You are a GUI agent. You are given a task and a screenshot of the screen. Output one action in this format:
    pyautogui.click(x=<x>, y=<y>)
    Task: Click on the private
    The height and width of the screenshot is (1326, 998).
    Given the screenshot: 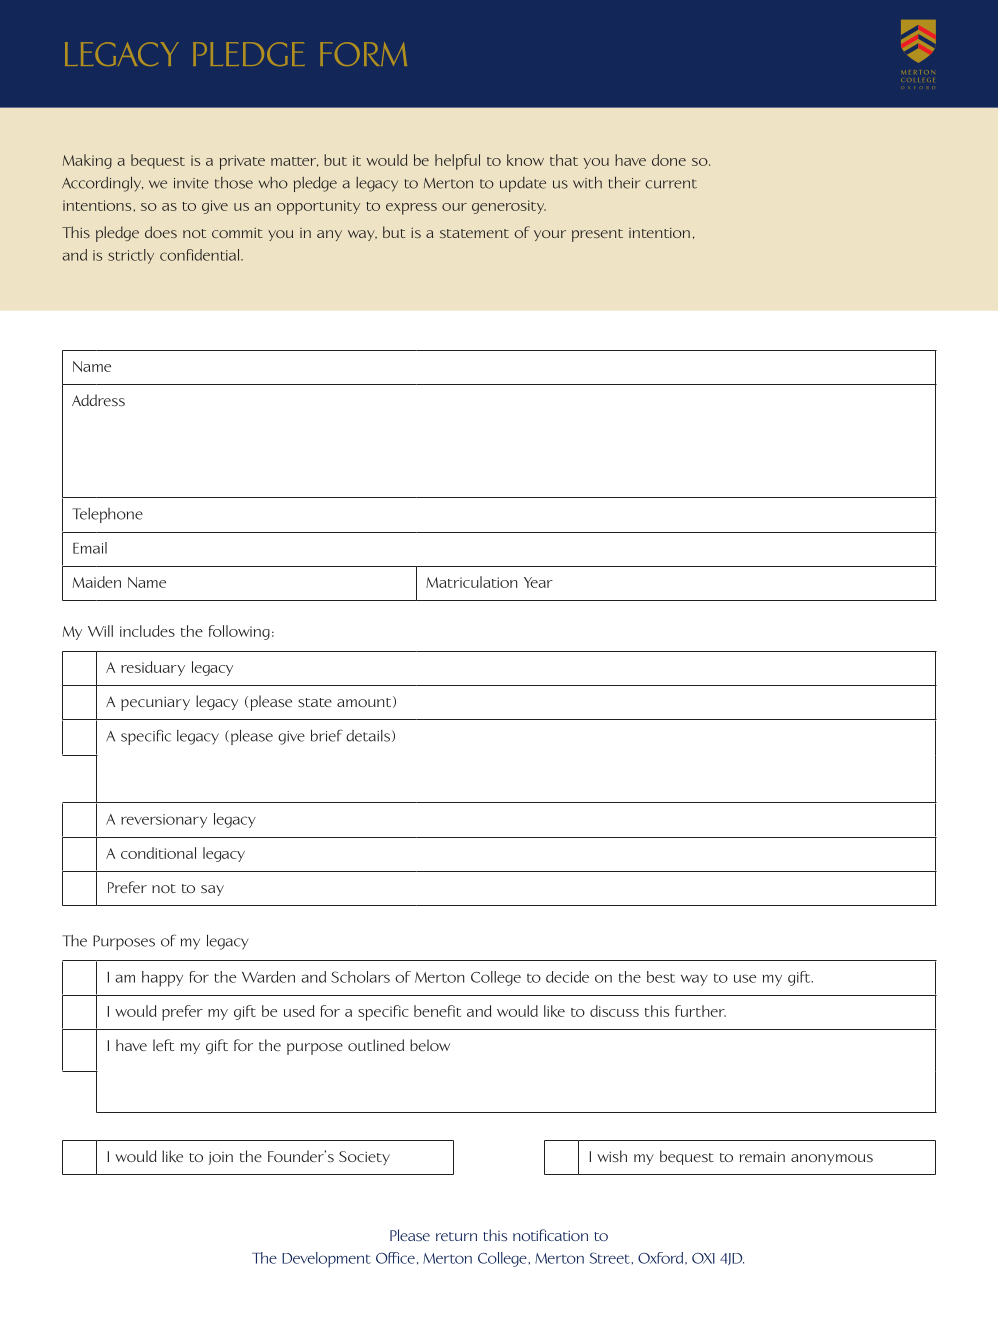 What is the action you would take?
    pyautogui.click(x=242, y=162)
